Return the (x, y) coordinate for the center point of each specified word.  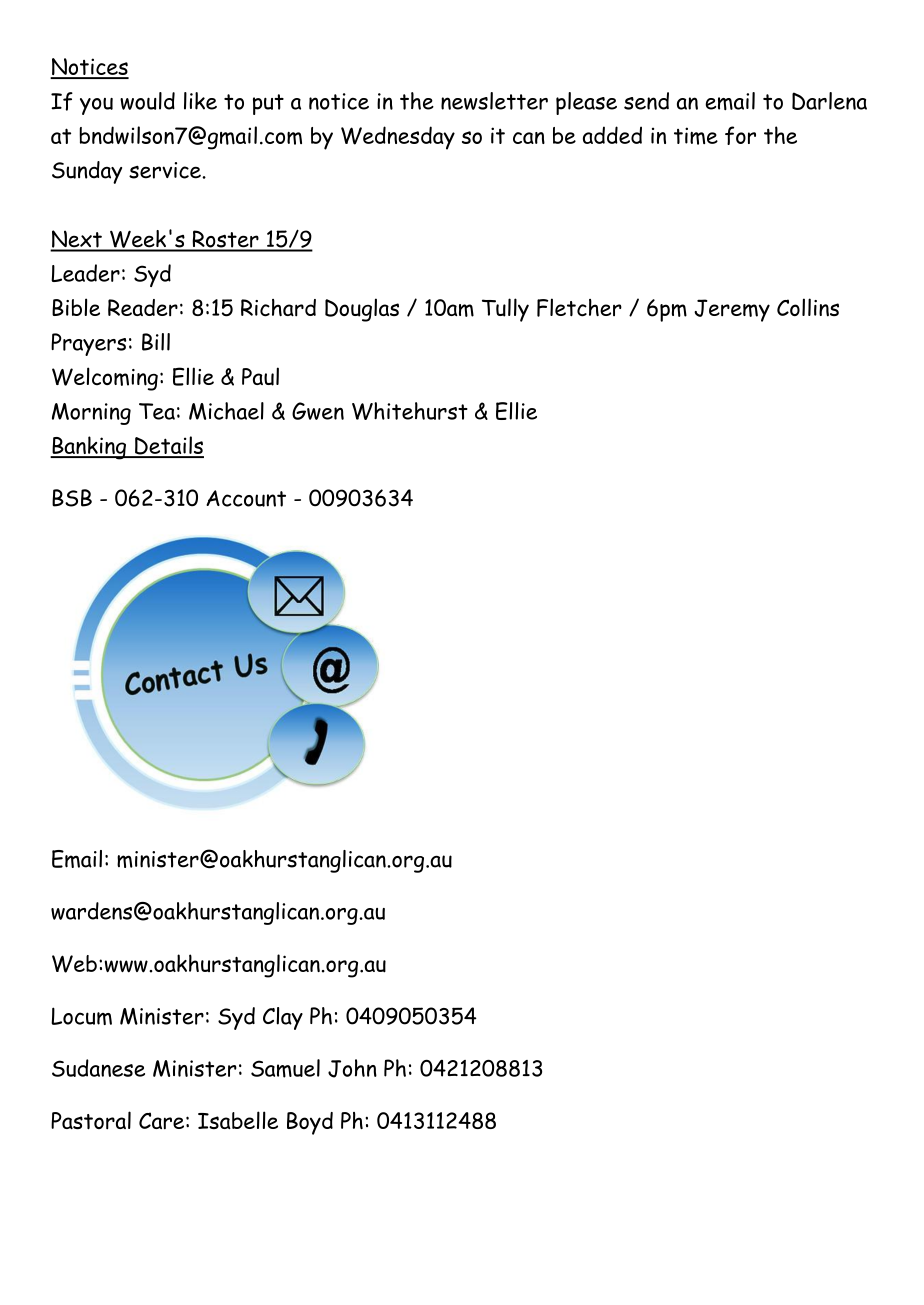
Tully (505, 310)
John (352, 1068)
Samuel (285, 1068)
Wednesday (398, 138)
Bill (156, 342)
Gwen (318, 411)
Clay (283, 1018)
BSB (72, 498)
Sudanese (98, 1068)
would (147, 101)
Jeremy (732, 310)
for (740, 135)
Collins (808, 307)
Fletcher (579, 307)
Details (168, 446)
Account (246, 498)
